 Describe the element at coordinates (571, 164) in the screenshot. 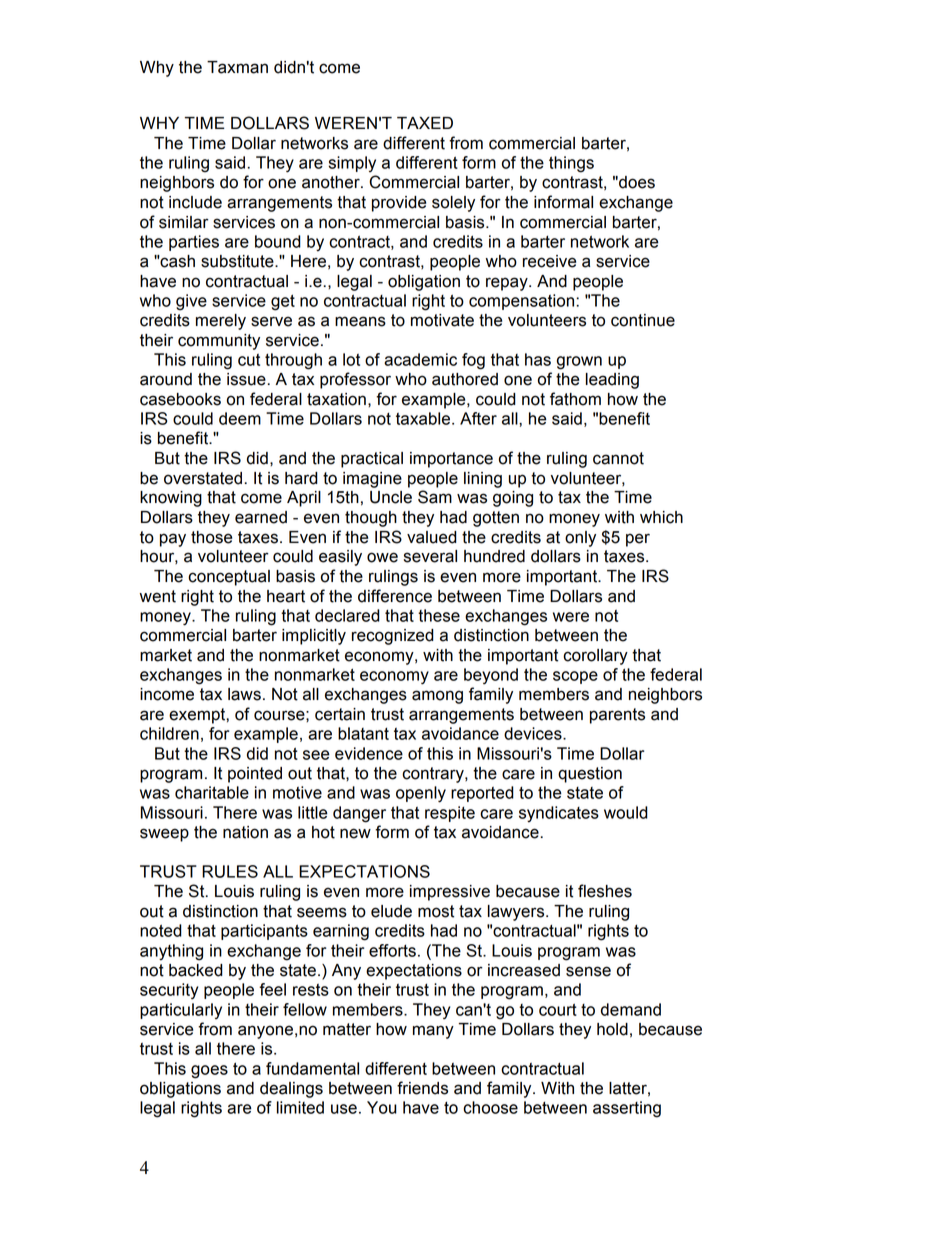

I see `things` at that location.
